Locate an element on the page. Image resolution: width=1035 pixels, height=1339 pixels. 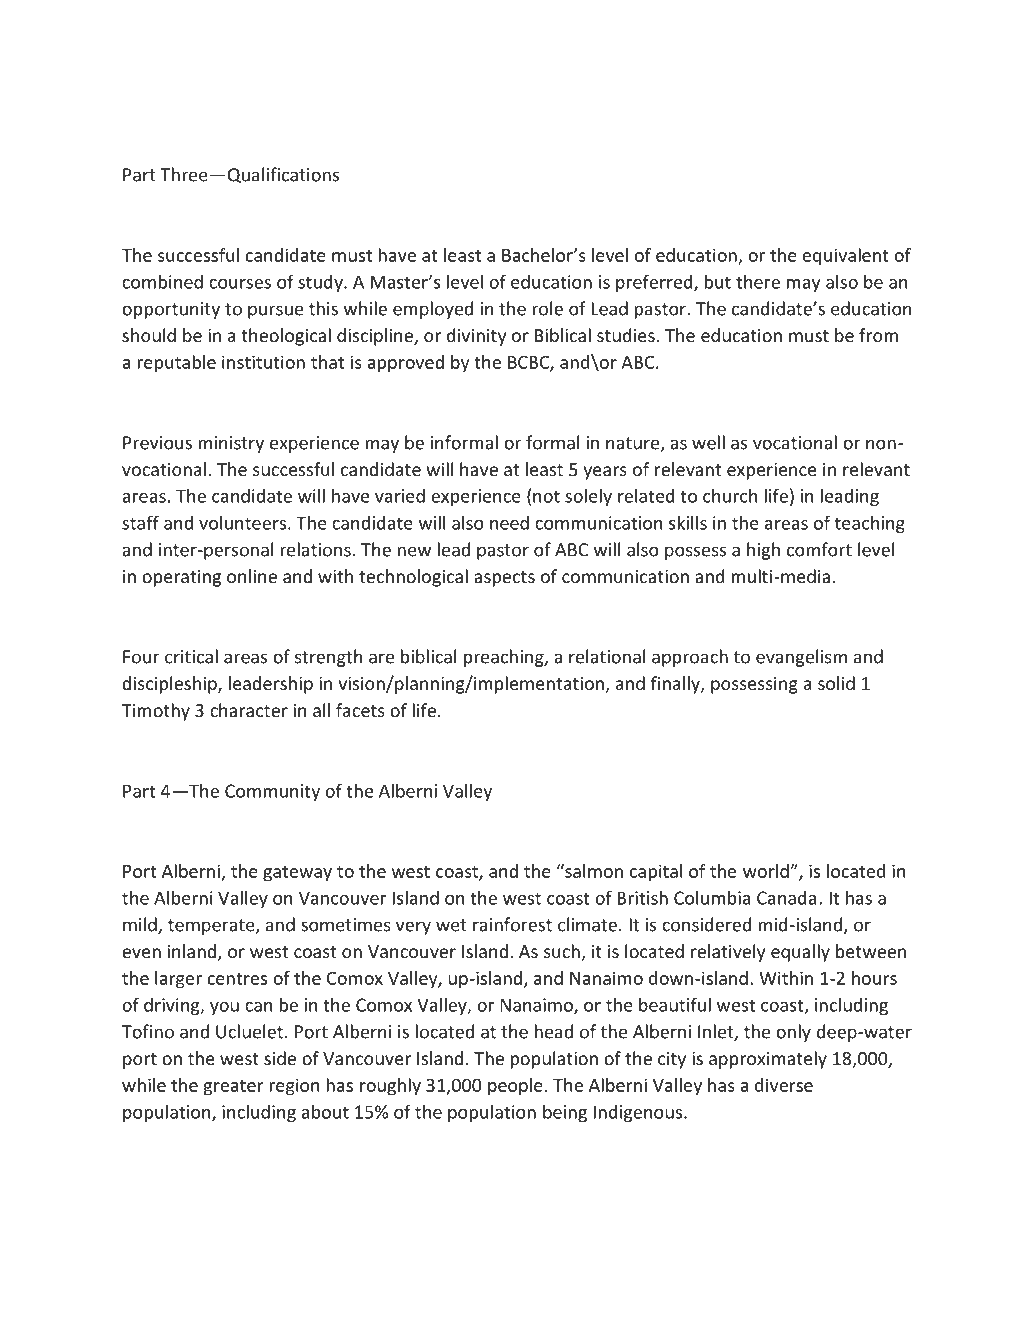
there is located at coordinates (758, 281).
